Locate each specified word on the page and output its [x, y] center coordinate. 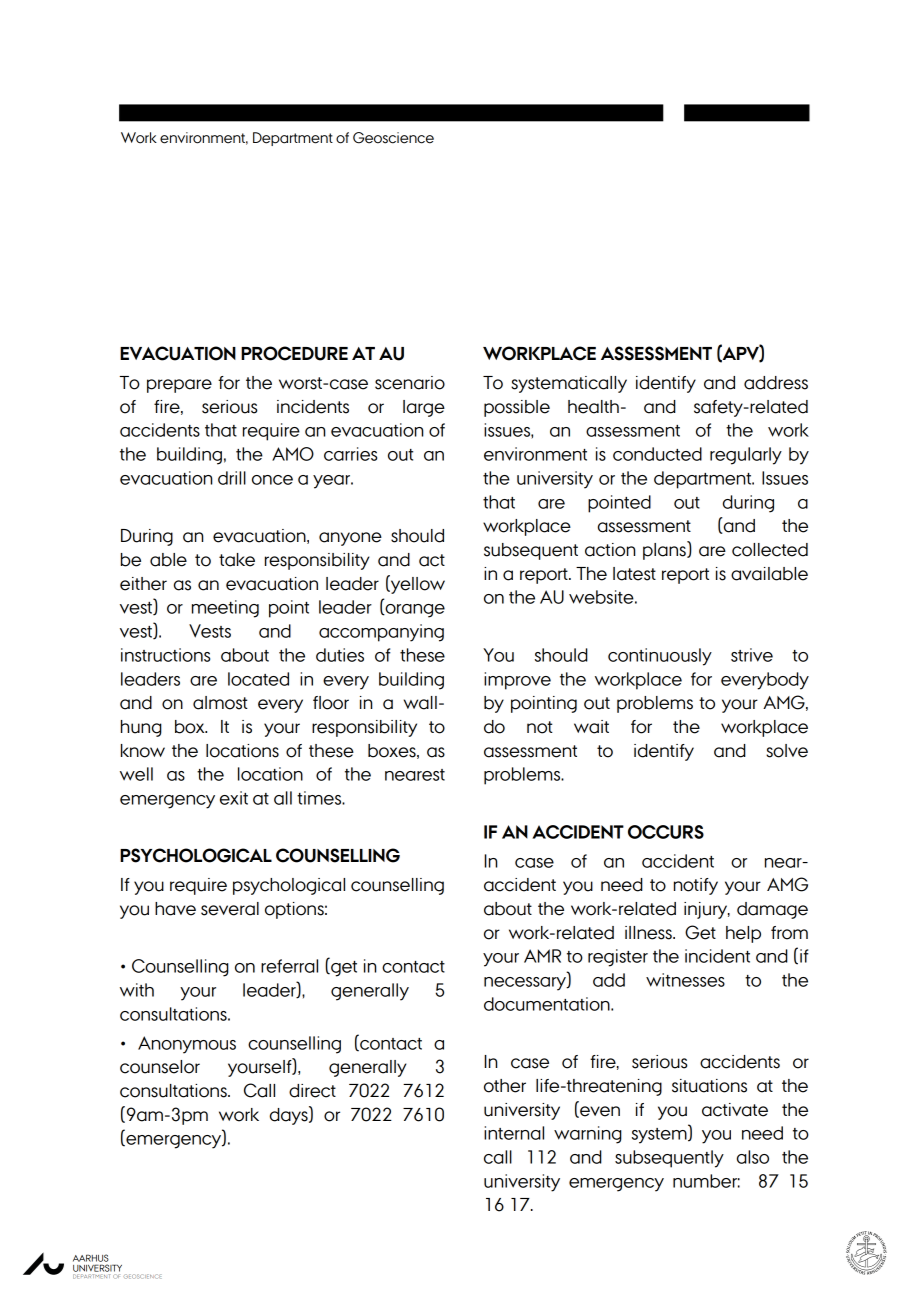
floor [331, 703]
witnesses [685, 980]
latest [634, 574]
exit [234, 798]
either [143, 584]
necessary [526, 984]
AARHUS [91, 1258]
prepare [179, 386]
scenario [410, 383]
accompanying [381, 633]
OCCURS [666, 832]
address [776, 383]
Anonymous [187, 1045]
